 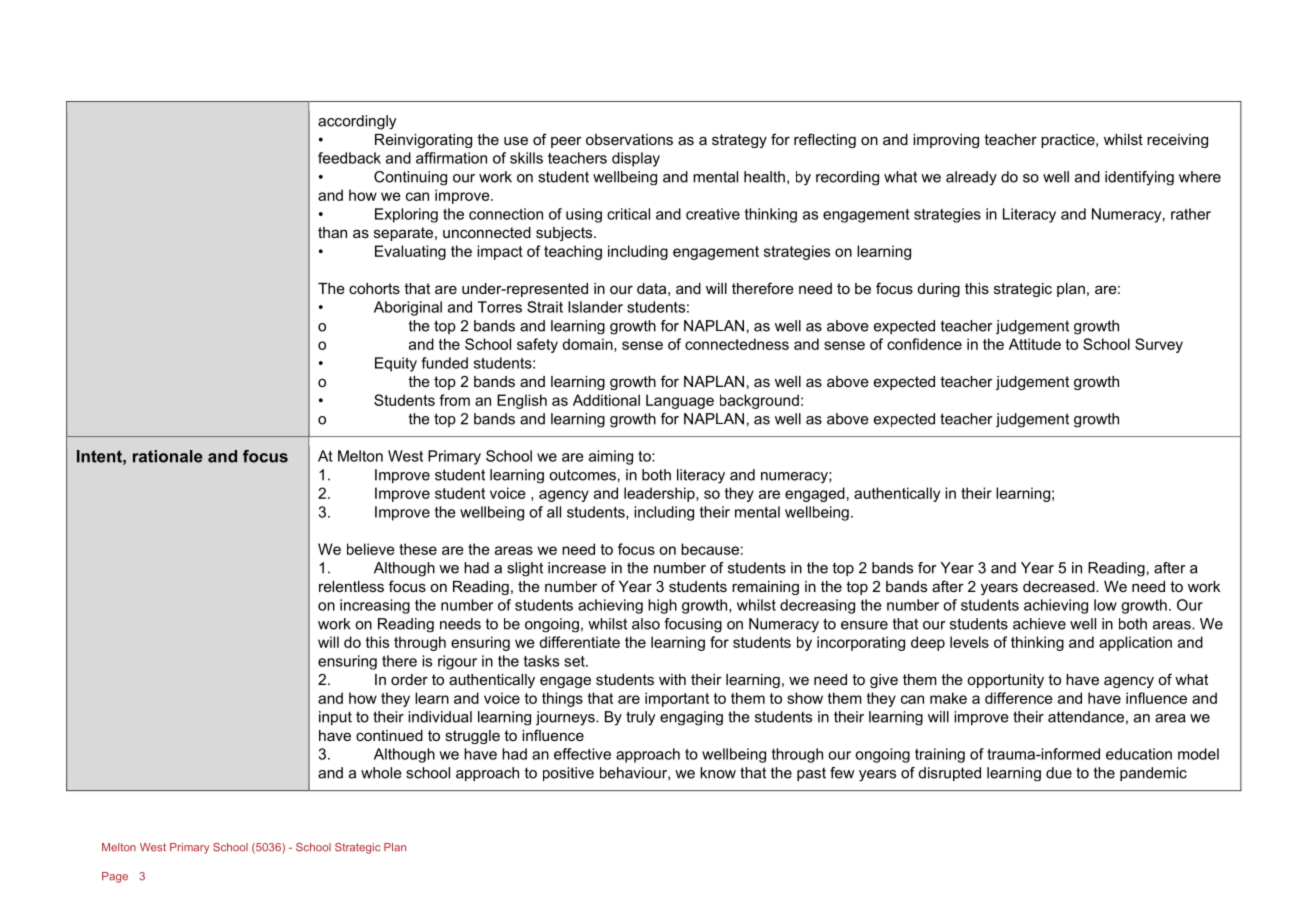 What do you see at coordinates (646, 624) in the screenshot?
I see `also` at bounding box center [646, 624].
